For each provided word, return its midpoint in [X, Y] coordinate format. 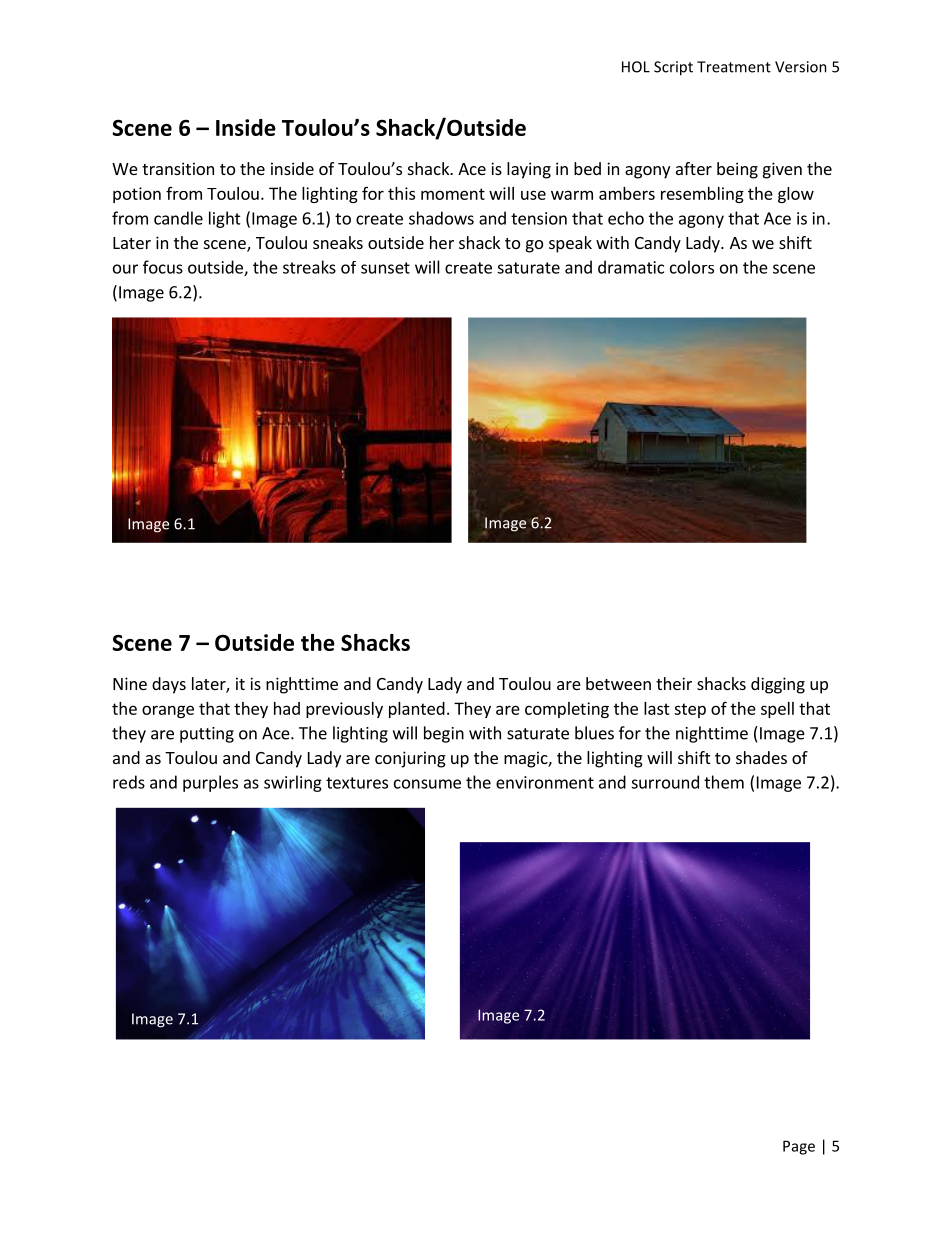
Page [799, 1147]
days [169, 685]
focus [163, 267]
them [724, 782]
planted [417, 710]
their [674, 683]
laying [529, 170]
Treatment [734, 67]
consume [427, 784]
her [442, 242]
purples [210, 783]
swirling [293, 783]
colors [692, 267]
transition [178, 168]
